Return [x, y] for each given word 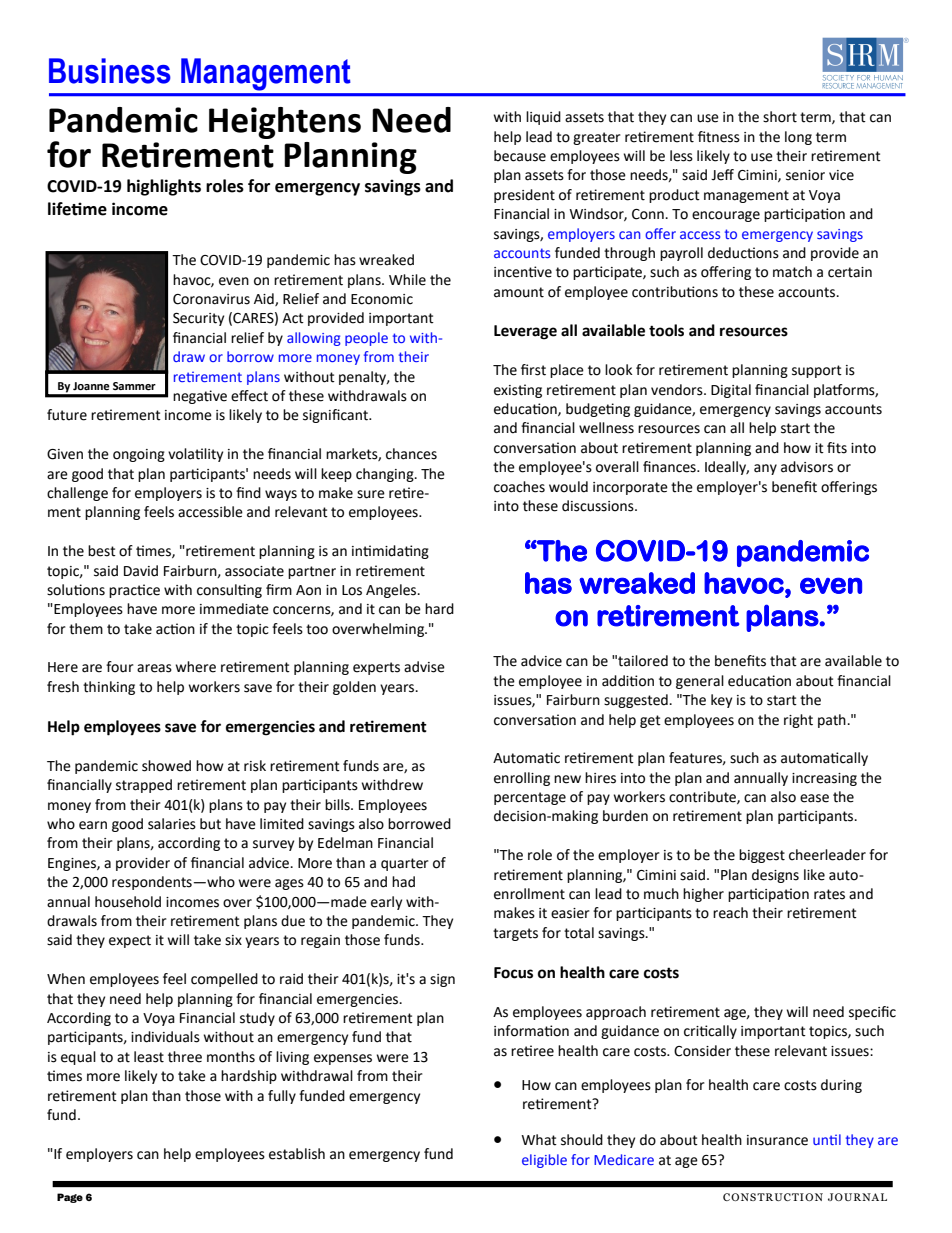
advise [424, 667]
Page [70, 1198]
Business [110, 71]
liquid [543, 118]
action [175, 629]
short [780, 117]
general [700, 682]
